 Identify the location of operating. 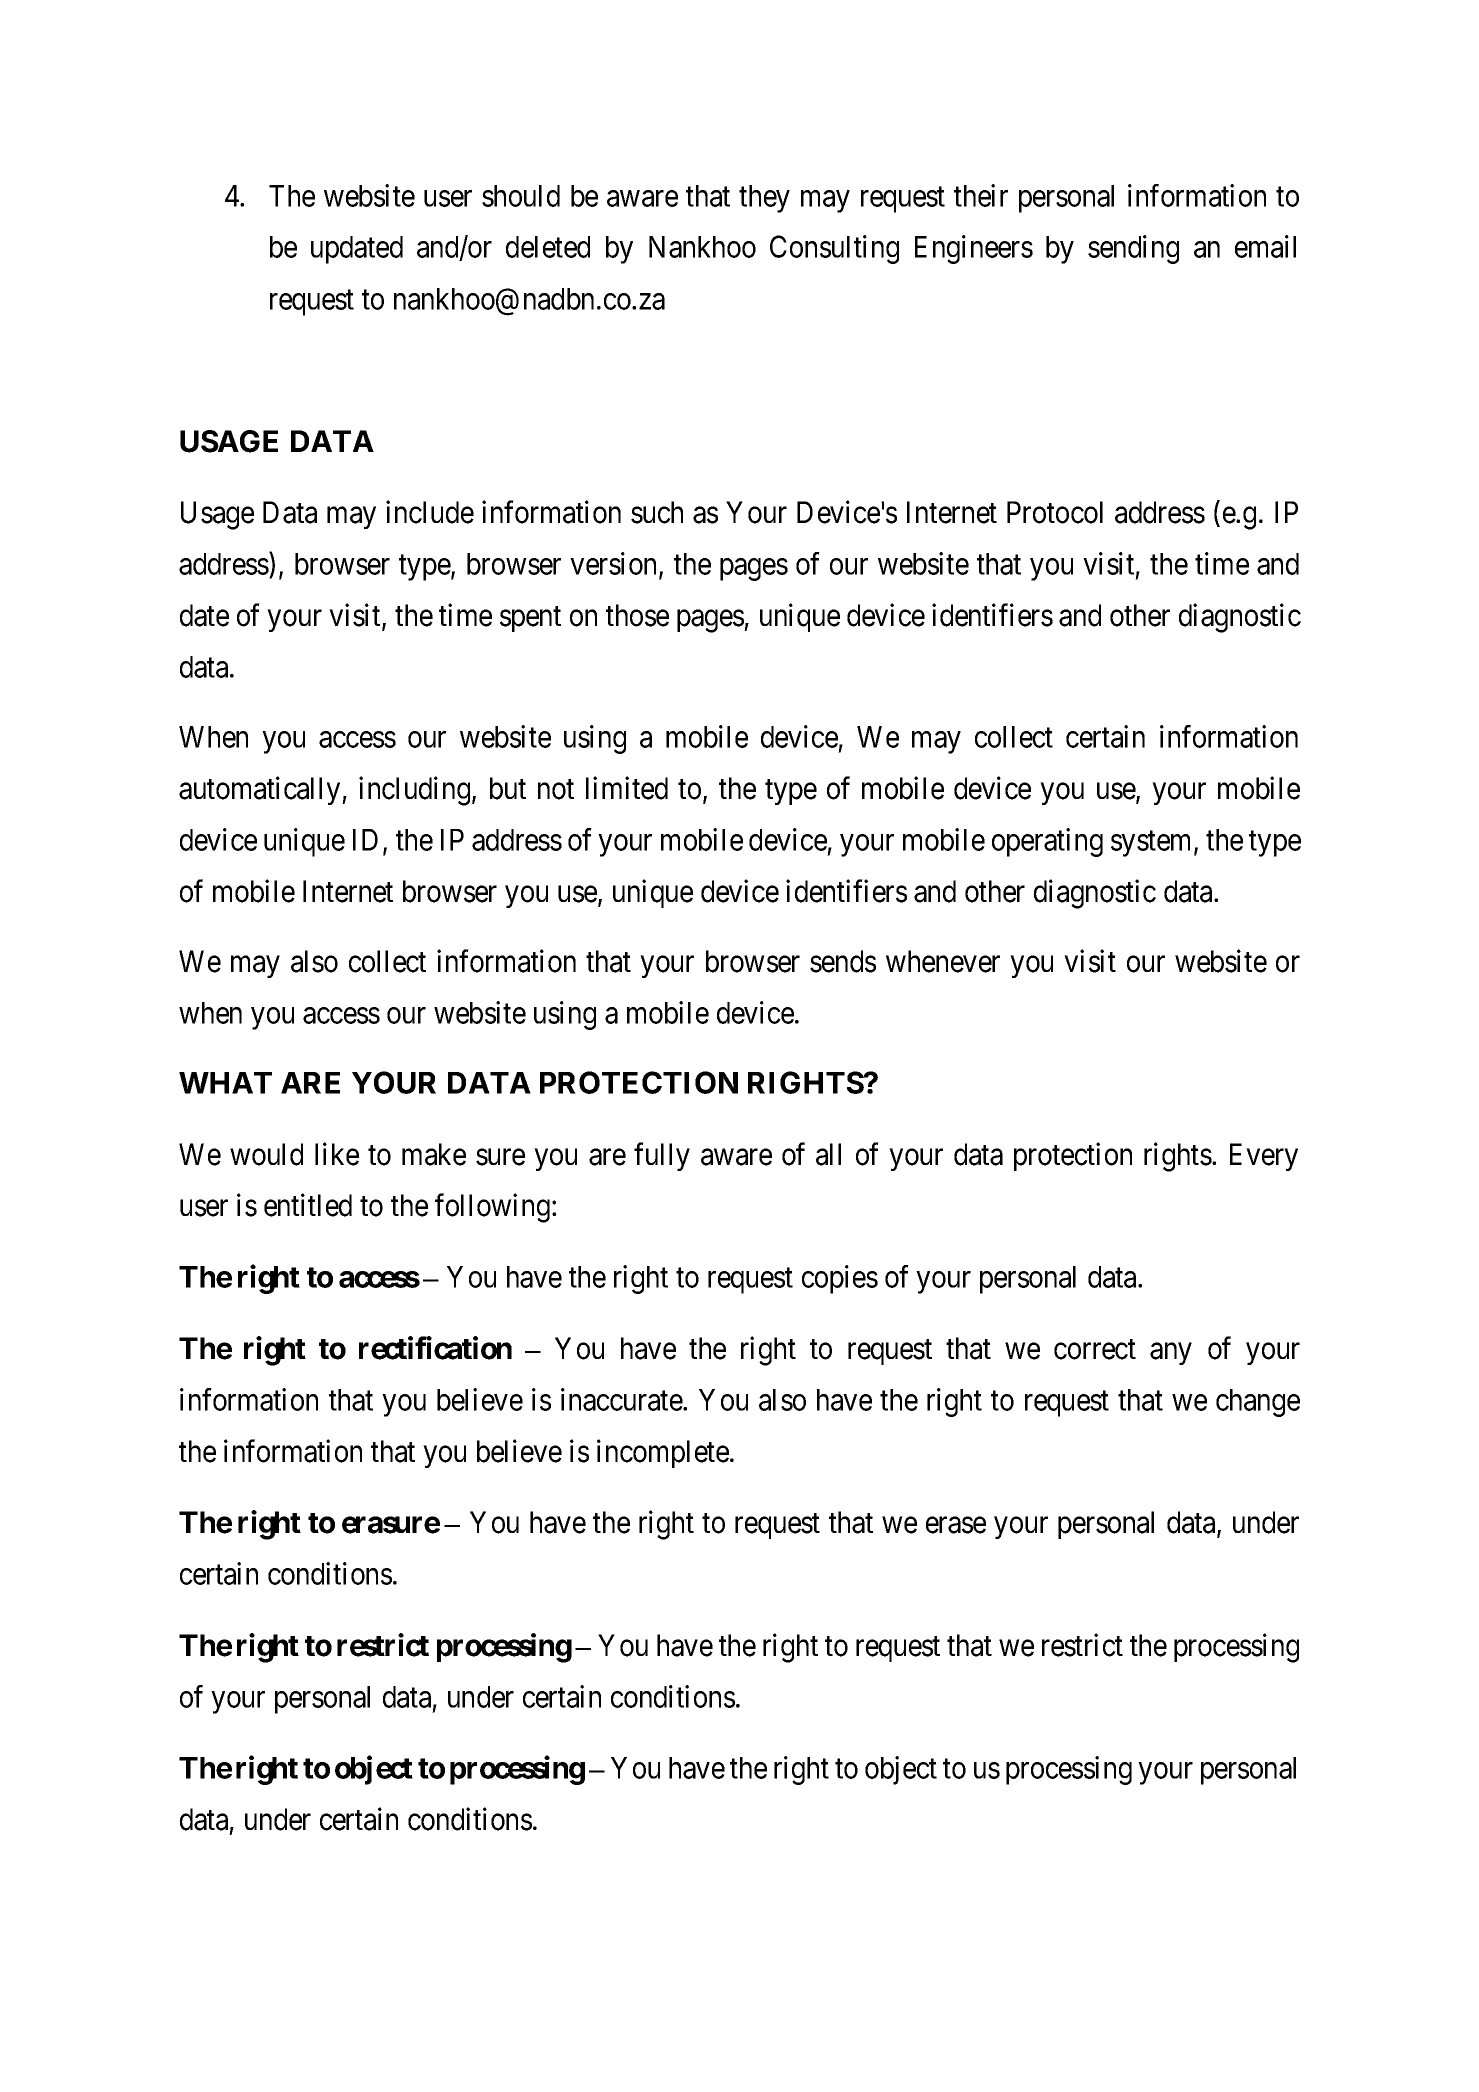
(1047, 842).
